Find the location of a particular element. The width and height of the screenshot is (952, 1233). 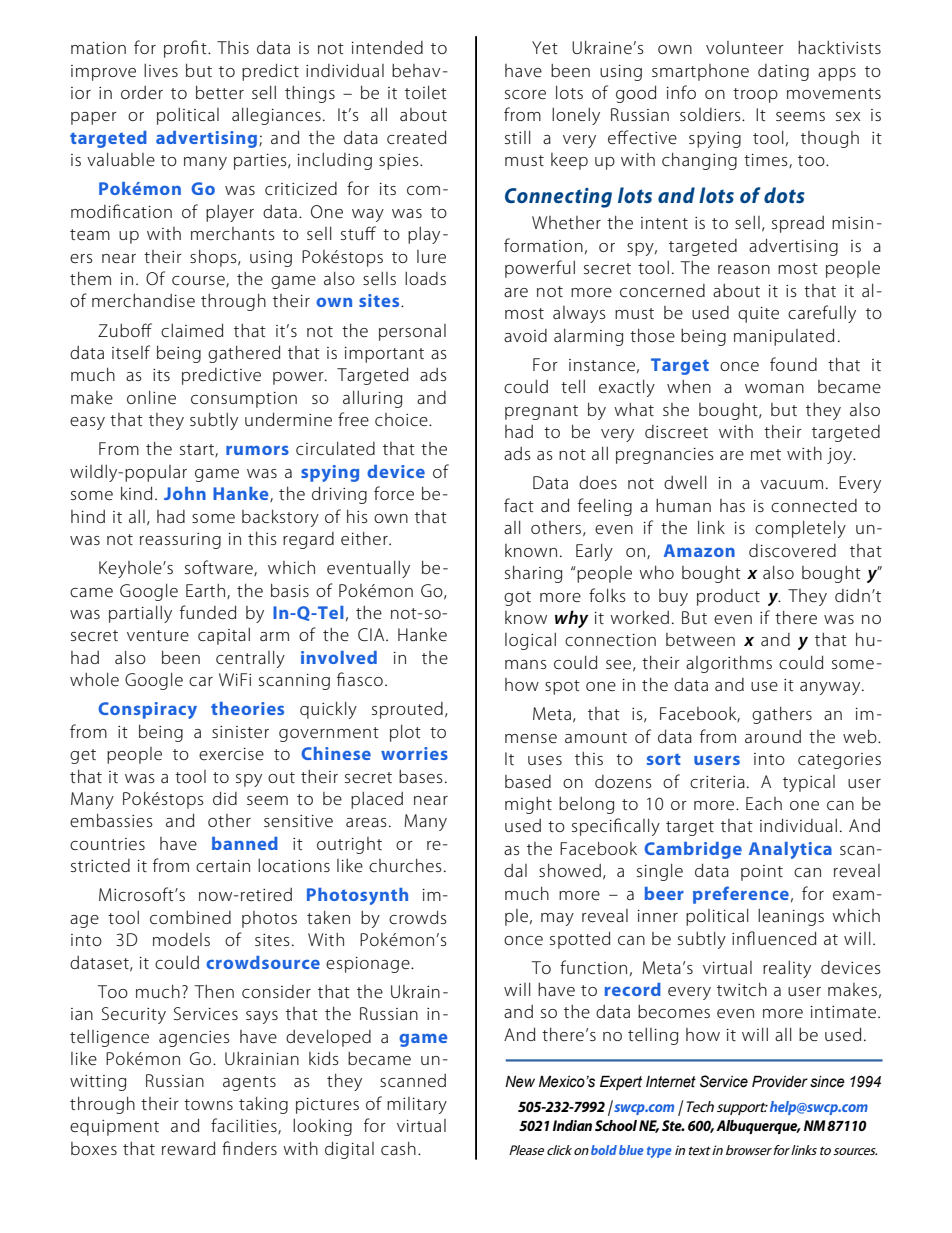

Each is located at coordinates (764, 803).
